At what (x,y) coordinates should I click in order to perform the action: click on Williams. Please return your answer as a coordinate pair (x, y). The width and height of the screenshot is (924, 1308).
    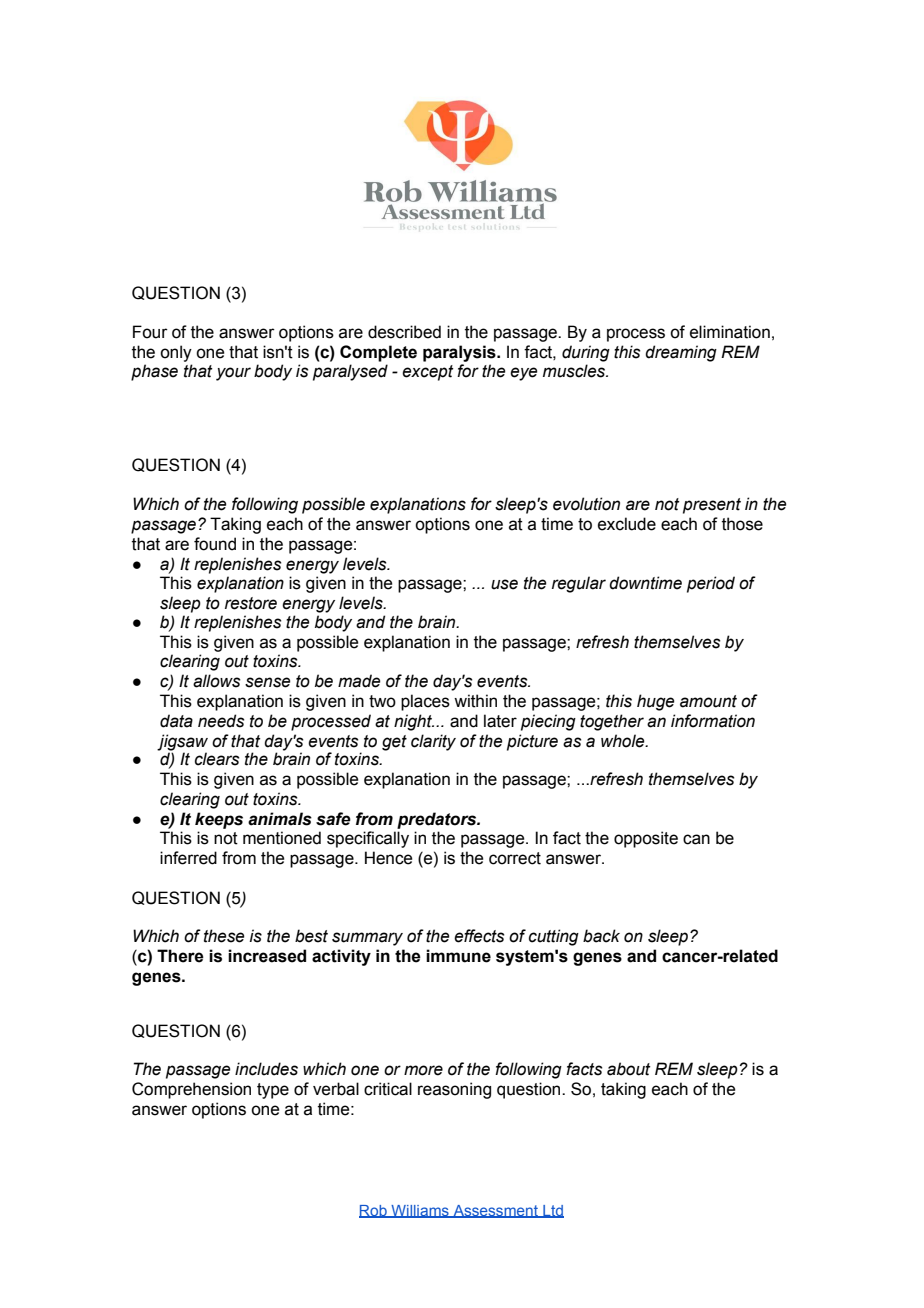
    Looking at the image, I should click on (420, 1211).
